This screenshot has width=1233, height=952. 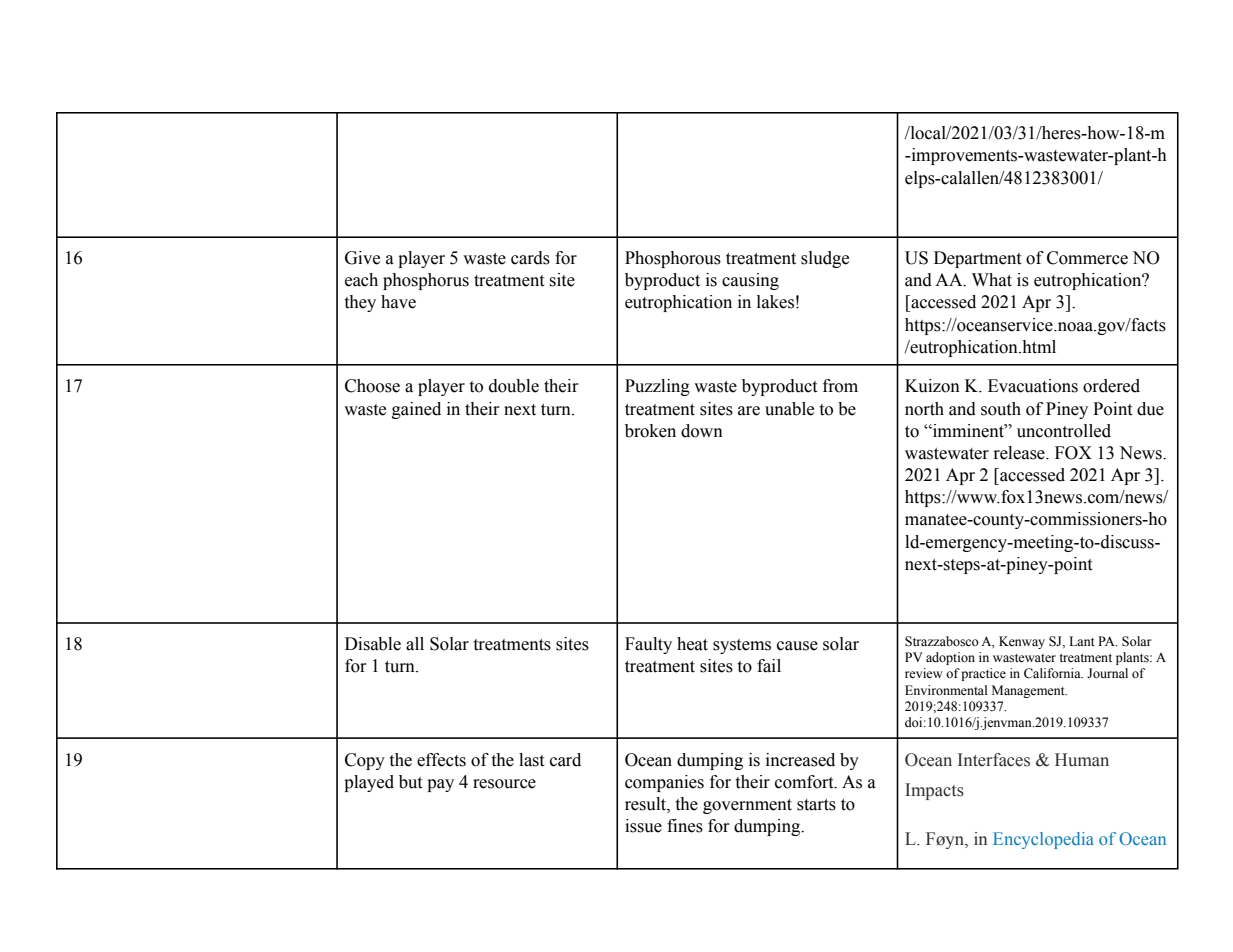 What do you see at coordinates (1053, 673) in the screenshot?
I see `California` at bounding box center [1053, 673].
